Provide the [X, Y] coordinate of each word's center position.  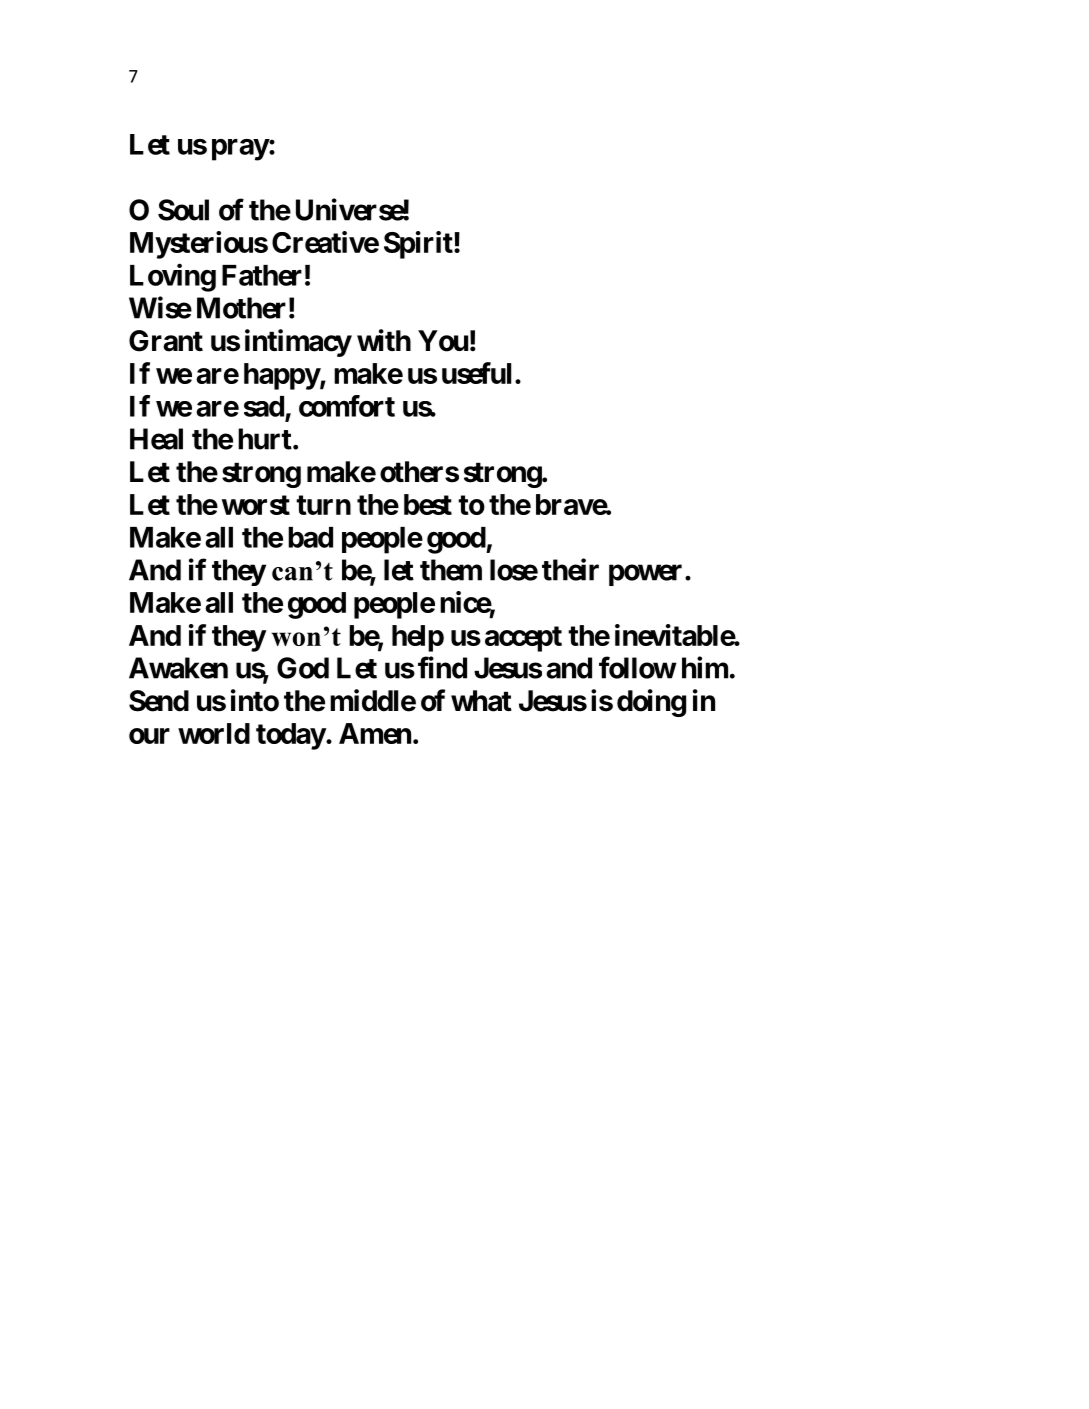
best [428, 504]
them [451, 570]
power [645, 575]
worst [256, 505]
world [214, 733]
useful [476, 373]
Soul [183, 210]
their [570, 569]
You [443, 341]
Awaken [178, 668]
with [384, 340]
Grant [166, 341]
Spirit [419, 245]
